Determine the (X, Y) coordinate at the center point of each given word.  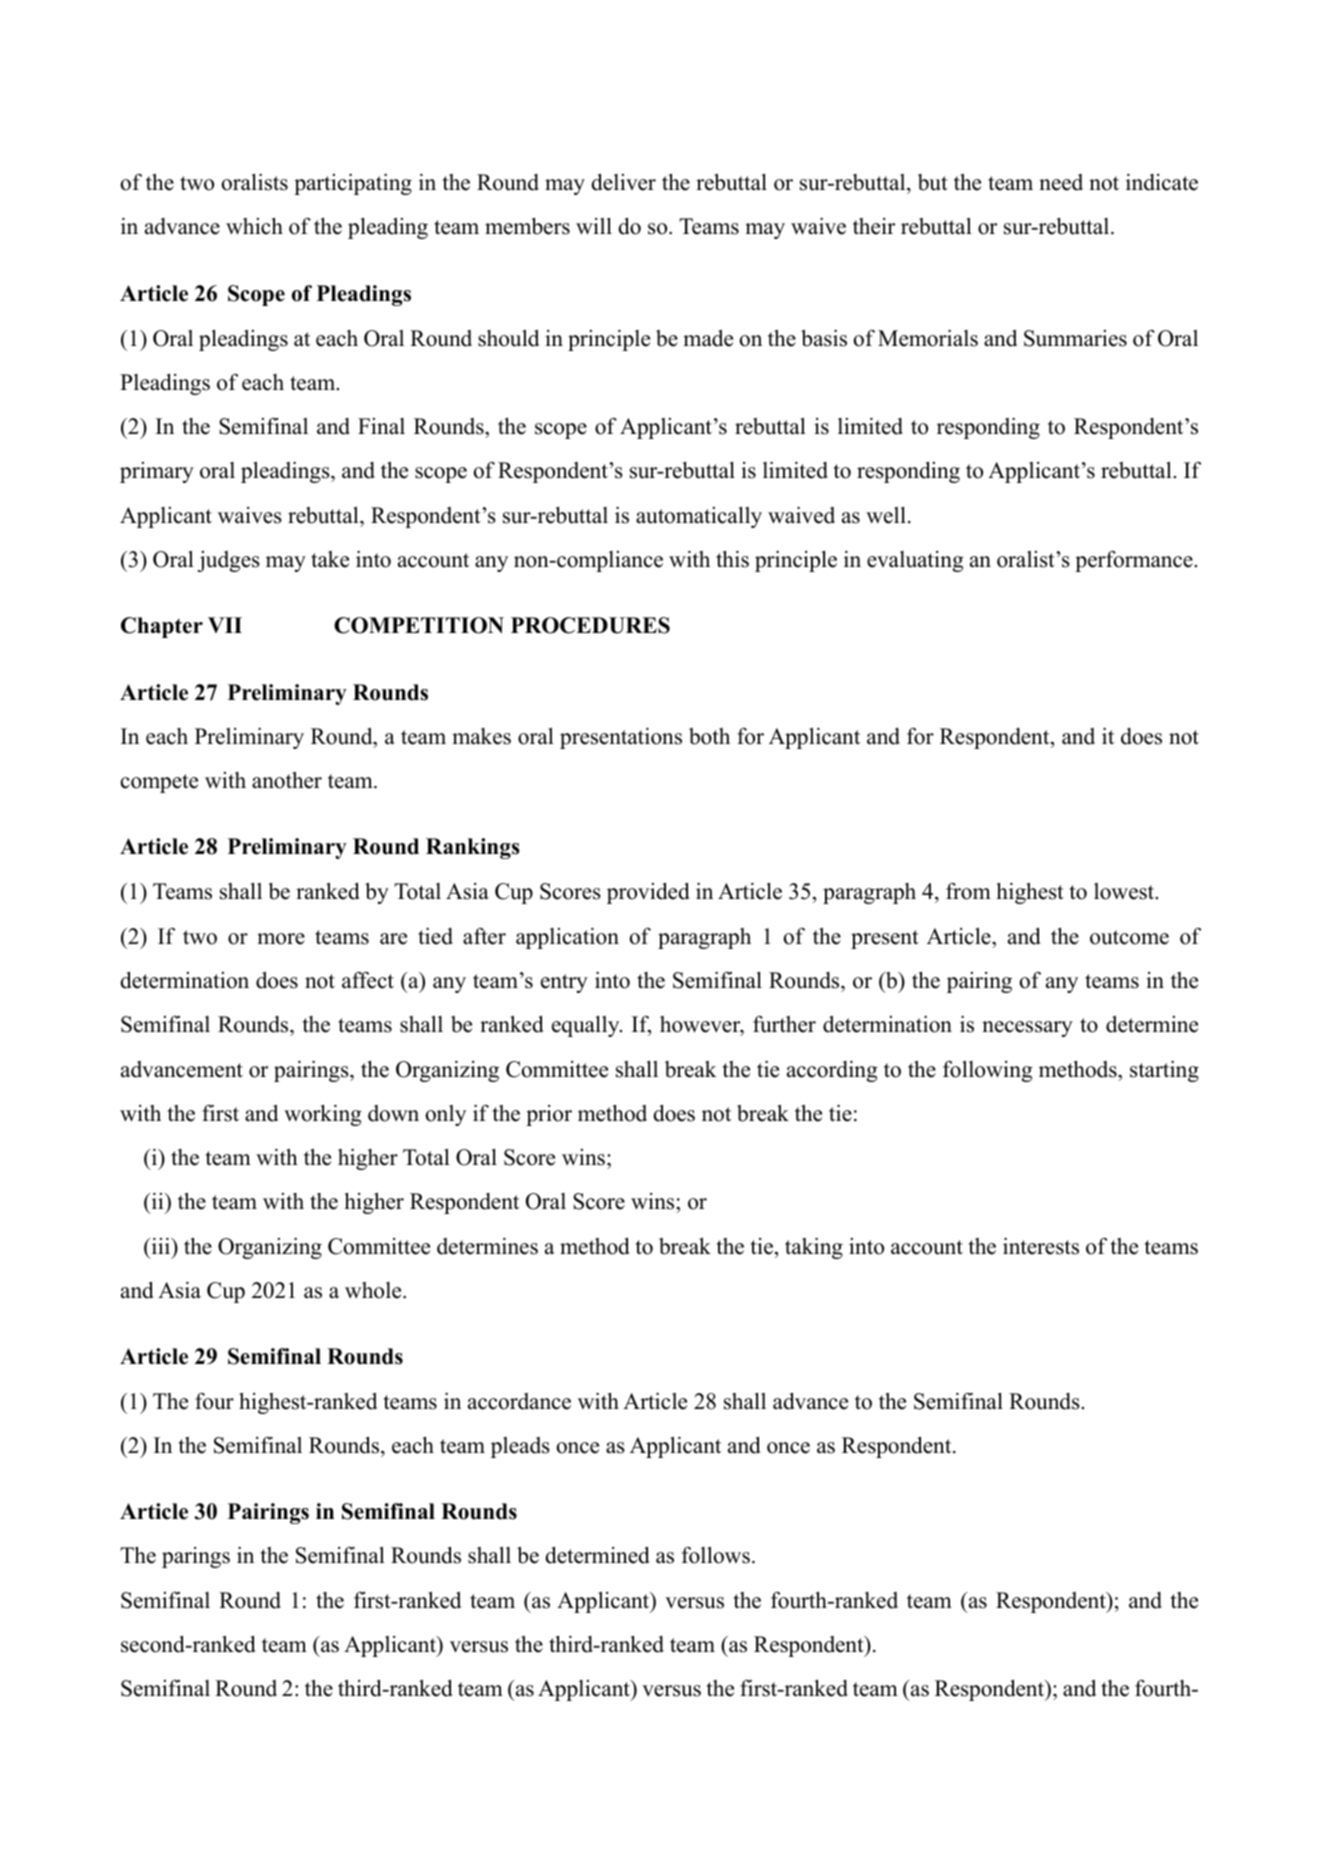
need (1061, 182)
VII (225, 625)
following (988, 1071)
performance (1135, 561)
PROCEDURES (590, 625)
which (254, 226)
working (323, 1115)
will (594, 226)
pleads (520, 1447)
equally (587, 1026)
